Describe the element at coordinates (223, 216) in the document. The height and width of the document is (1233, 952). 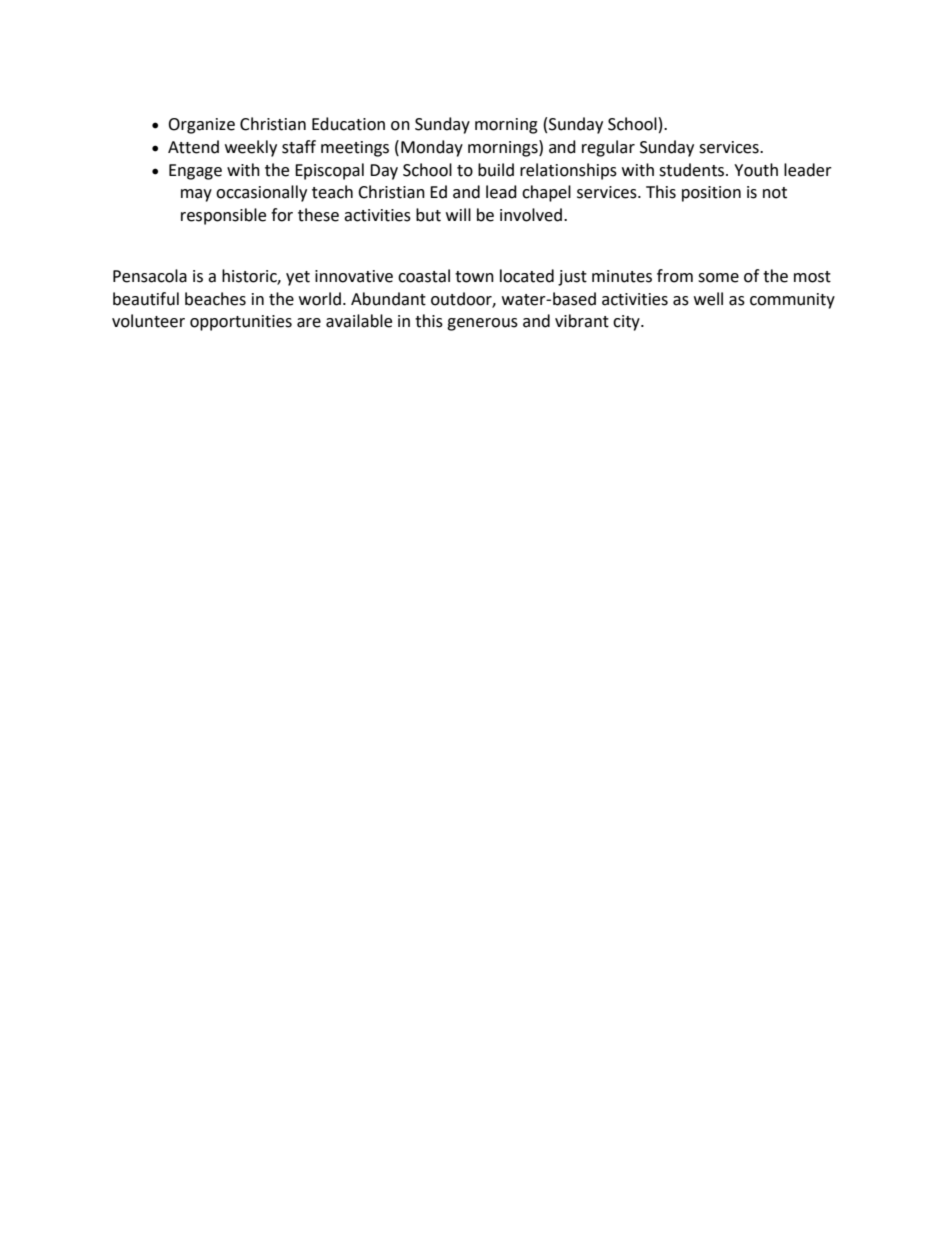
I see `responsible` at that location.
